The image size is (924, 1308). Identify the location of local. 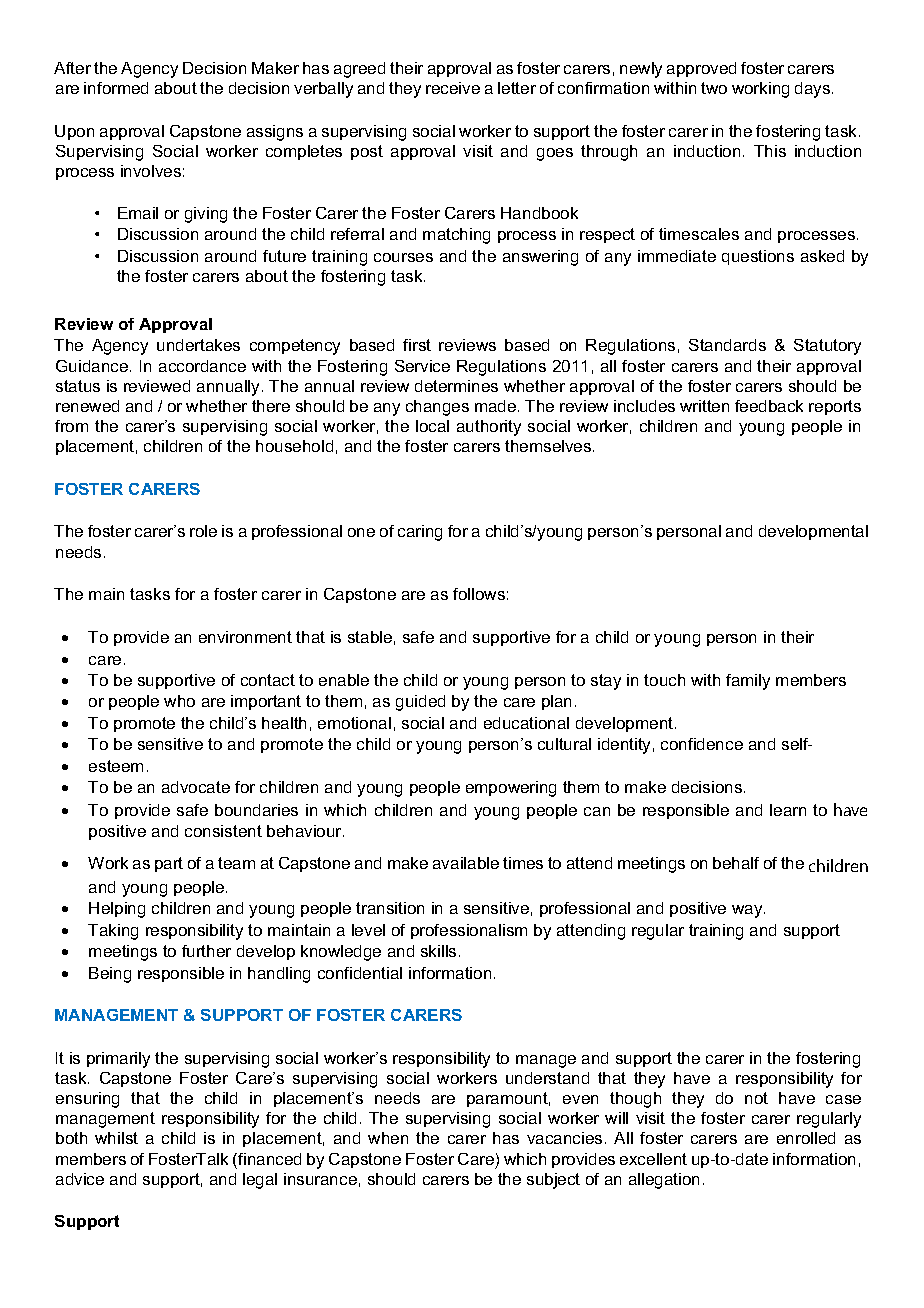
(432, 426).
